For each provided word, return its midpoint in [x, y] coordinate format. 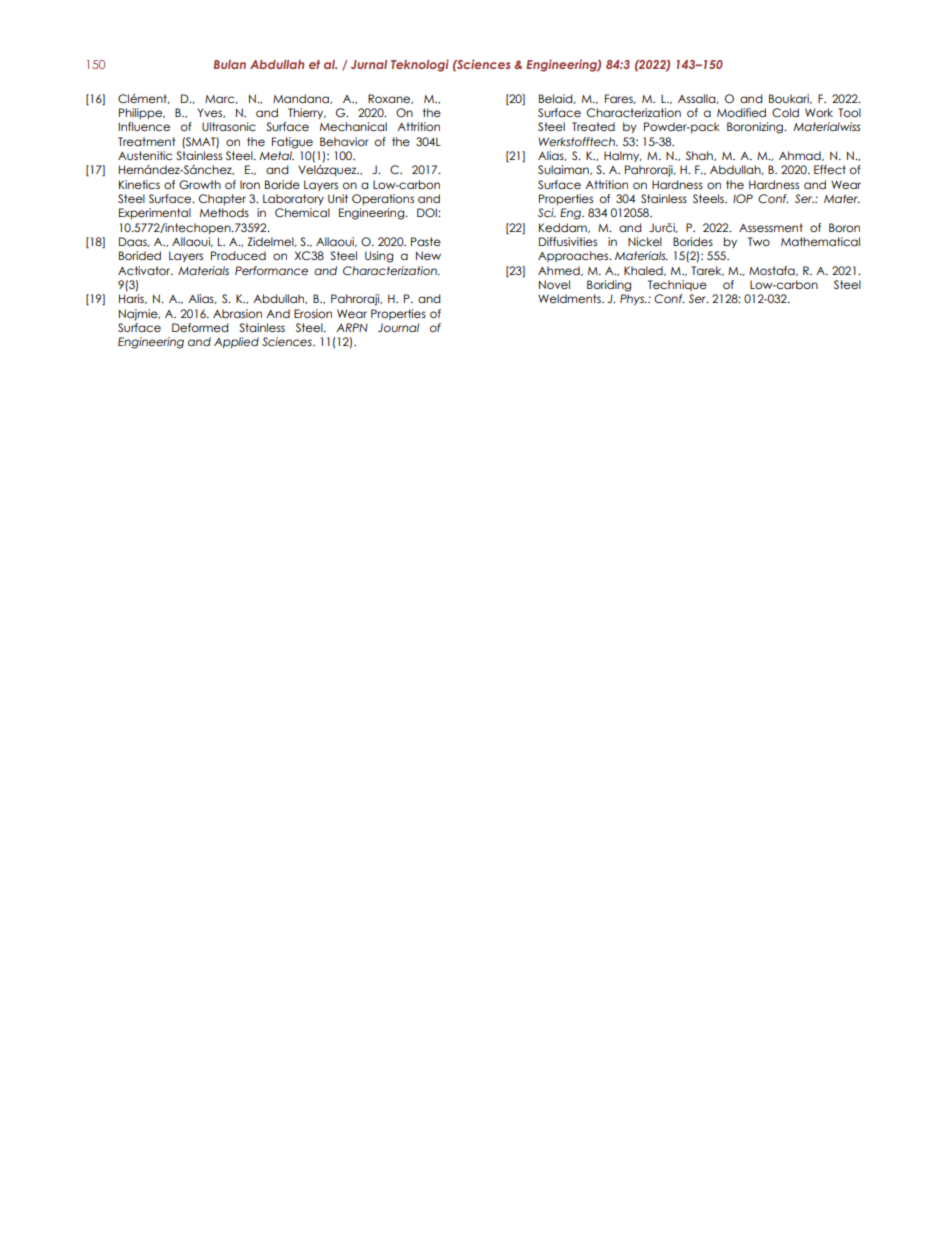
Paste [426, 241]
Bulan [229, 64]
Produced [238, 255]
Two [759, 241]
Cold [785, 112]
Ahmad [801, 156]
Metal [276, 155]
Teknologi [420, 65]
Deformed [200, 327]
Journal [398, 327]
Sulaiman [564, 170]
